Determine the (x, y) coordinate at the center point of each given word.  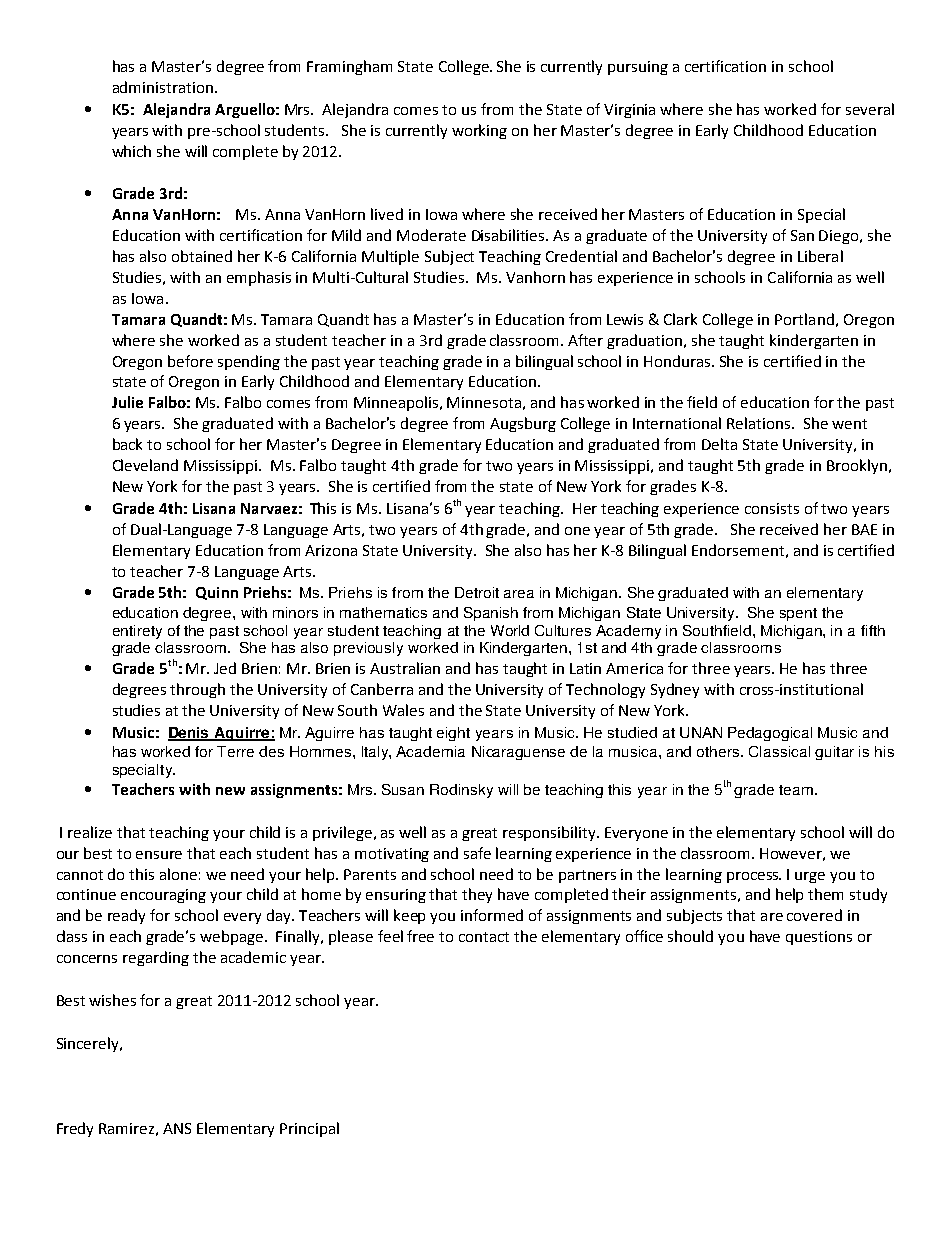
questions (819, 938)
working (479, 131)
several (870, 109)
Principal (309, 1129)
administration (163, 87)
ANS (177, 1128)
